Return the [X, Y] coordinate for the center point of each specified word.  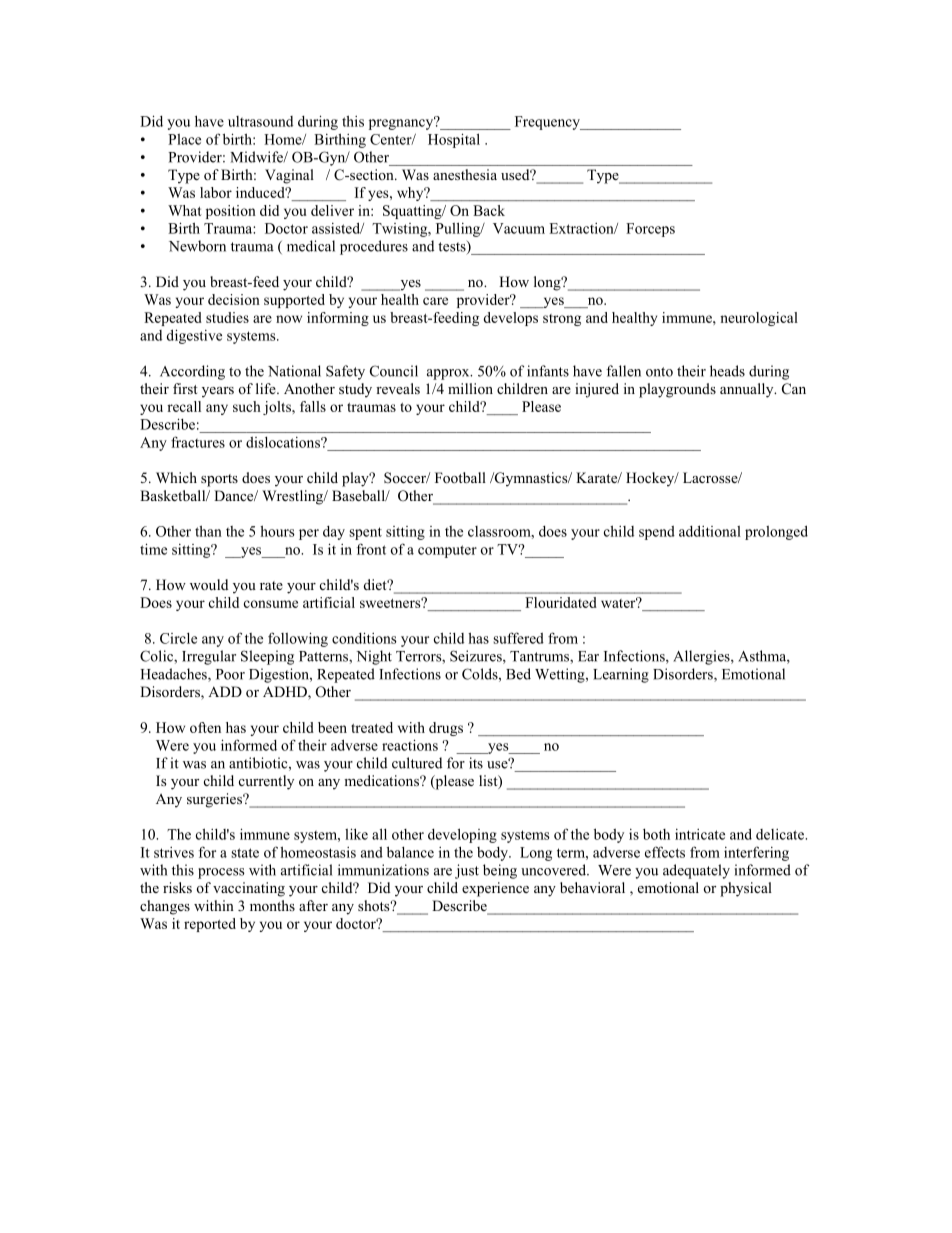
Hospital [454, 140]
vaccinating [249, 889]
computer [447, 551]
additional [710, 531]
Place [184, 139]
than [208, 531]
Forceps [650, 230]
